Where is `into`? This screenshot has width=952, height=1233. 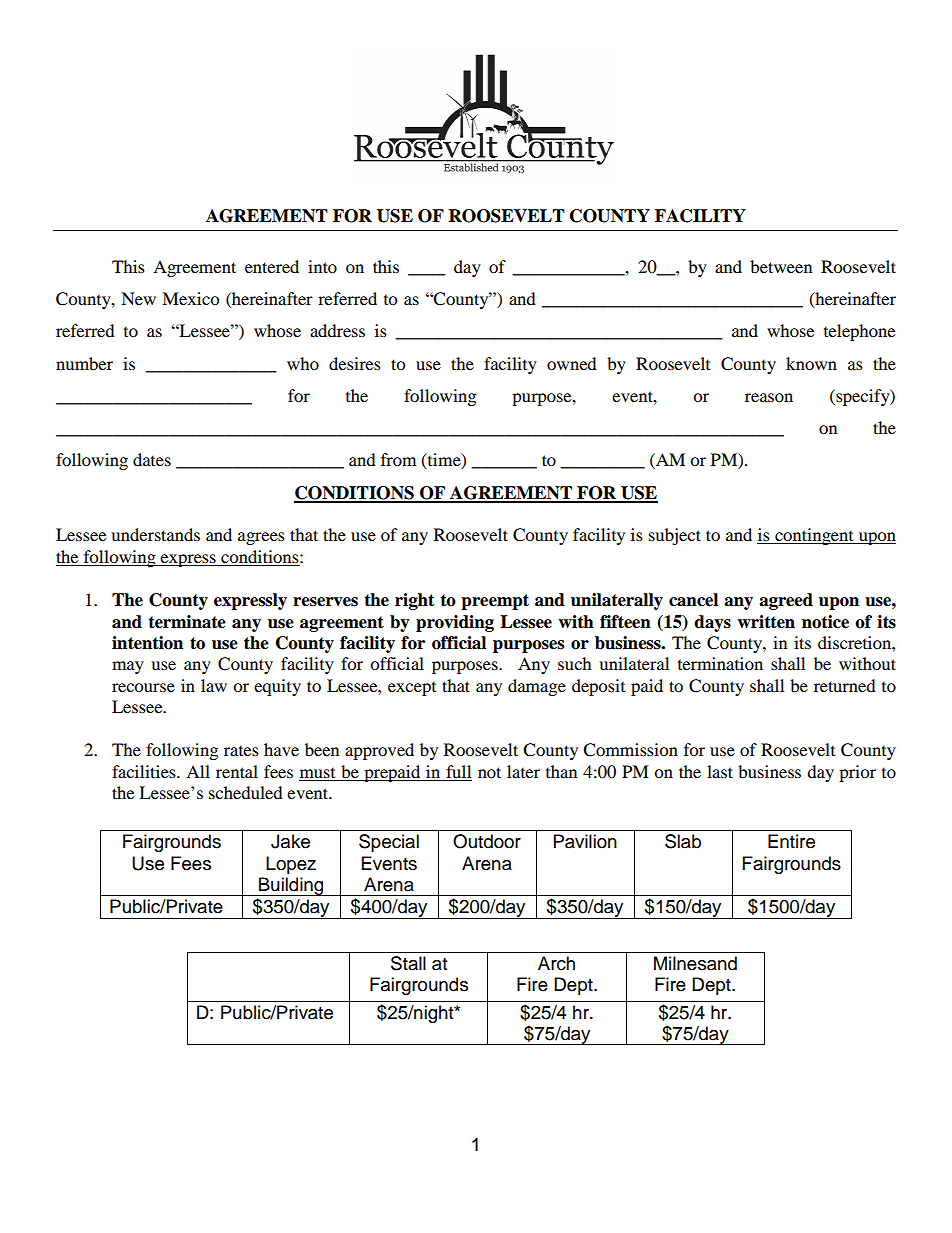 into is located at coordinates (322, 266).
